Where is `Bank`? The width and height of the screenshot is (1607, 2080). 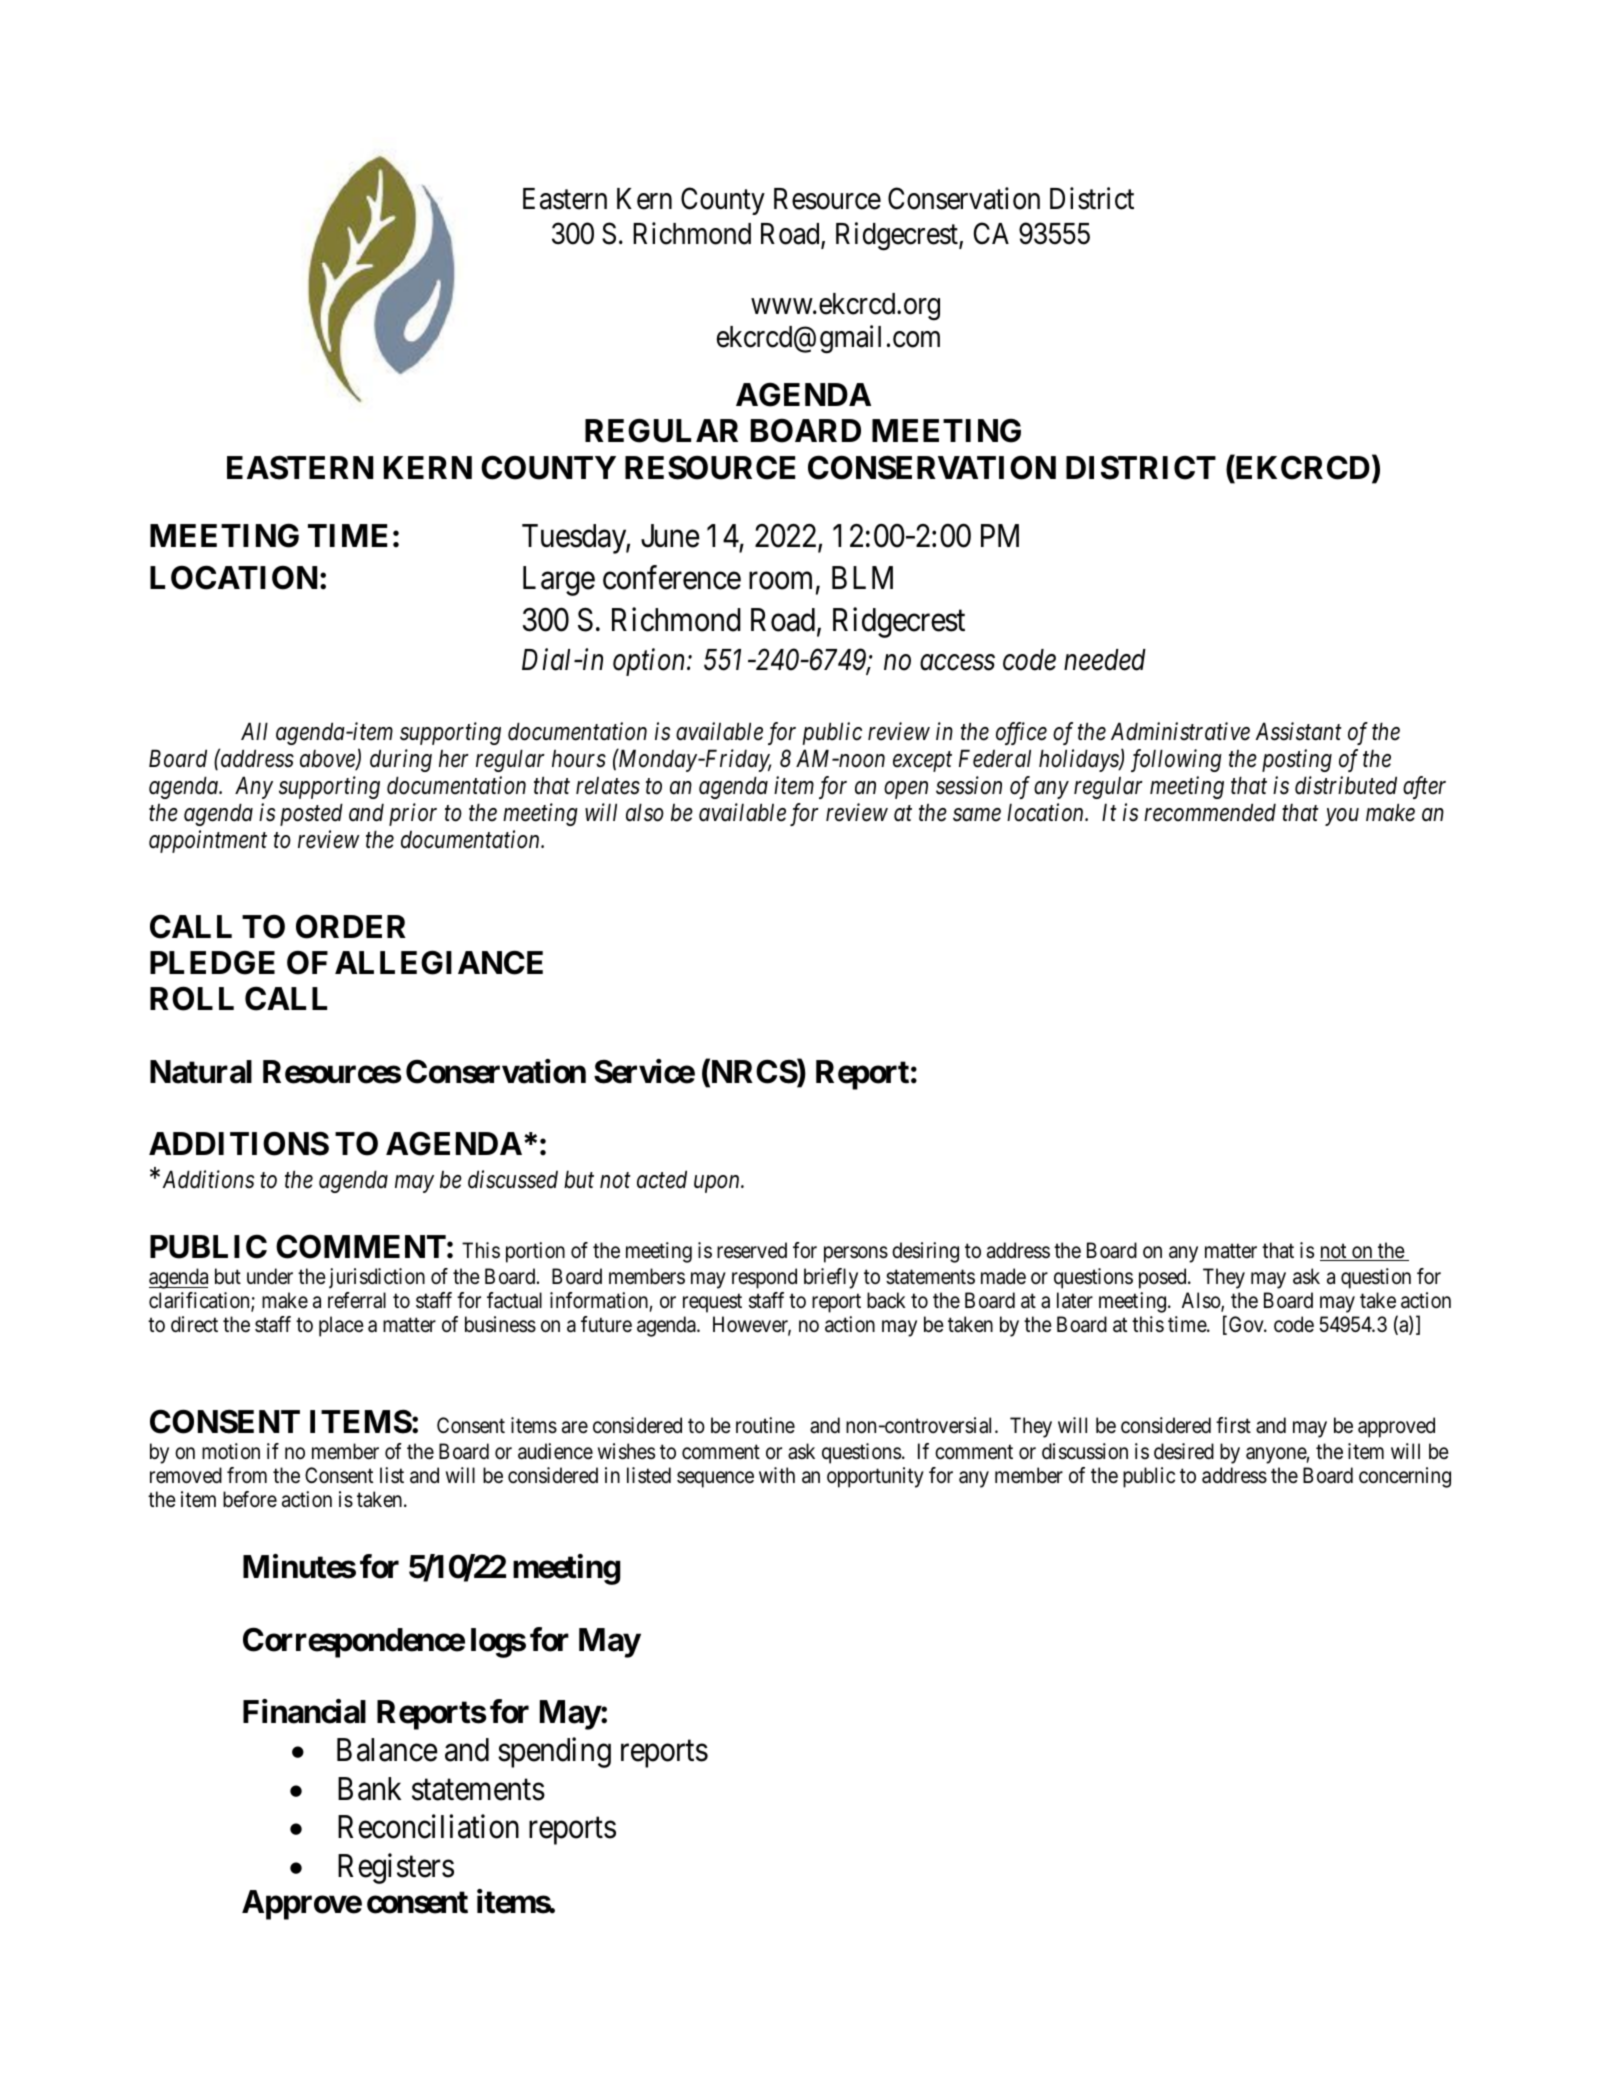 Bank is located at coordinates (369, 1789).
